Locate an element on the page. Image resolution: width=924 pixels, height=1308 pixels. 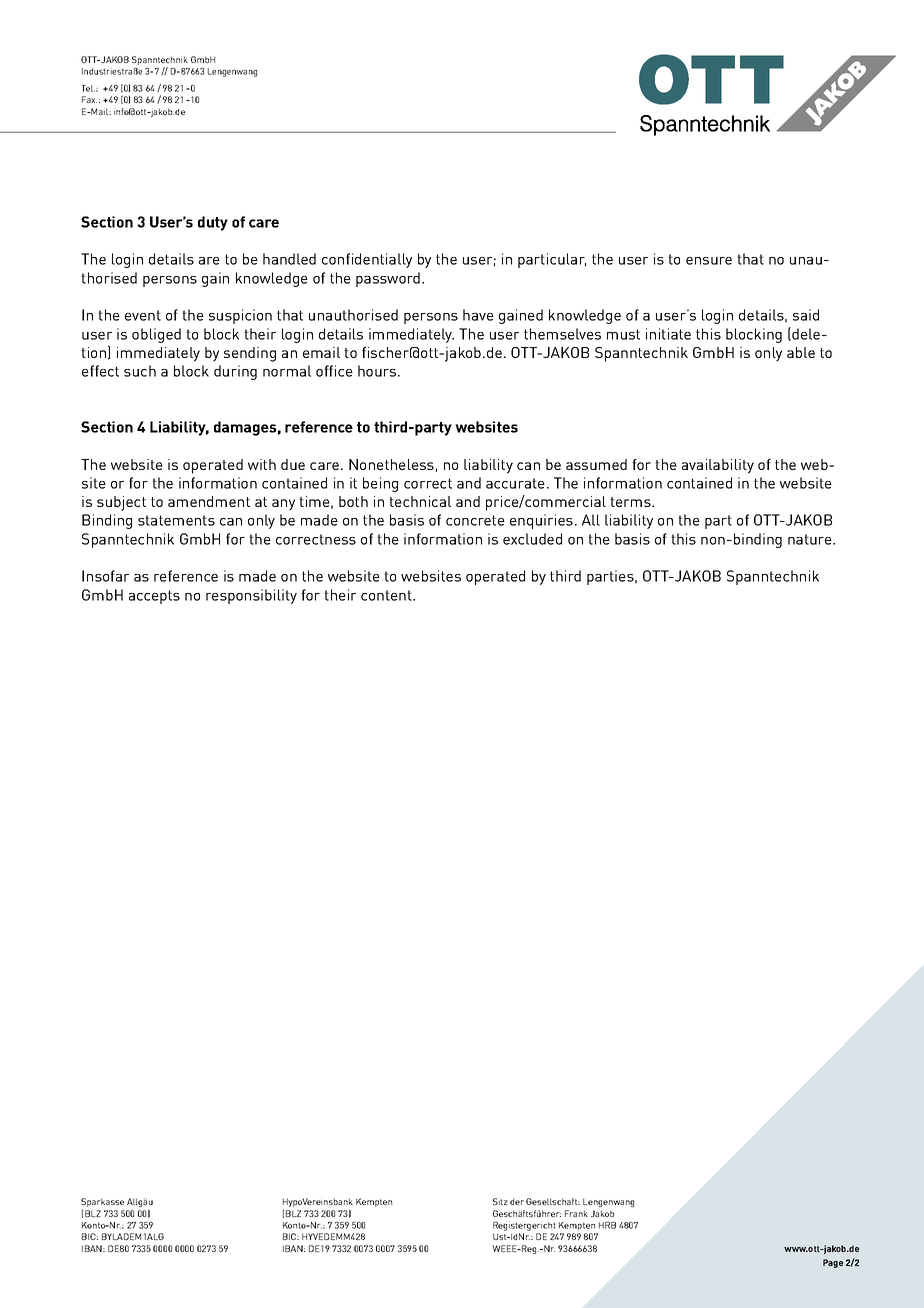
Sitz is located at coordinates (500, 1201).
